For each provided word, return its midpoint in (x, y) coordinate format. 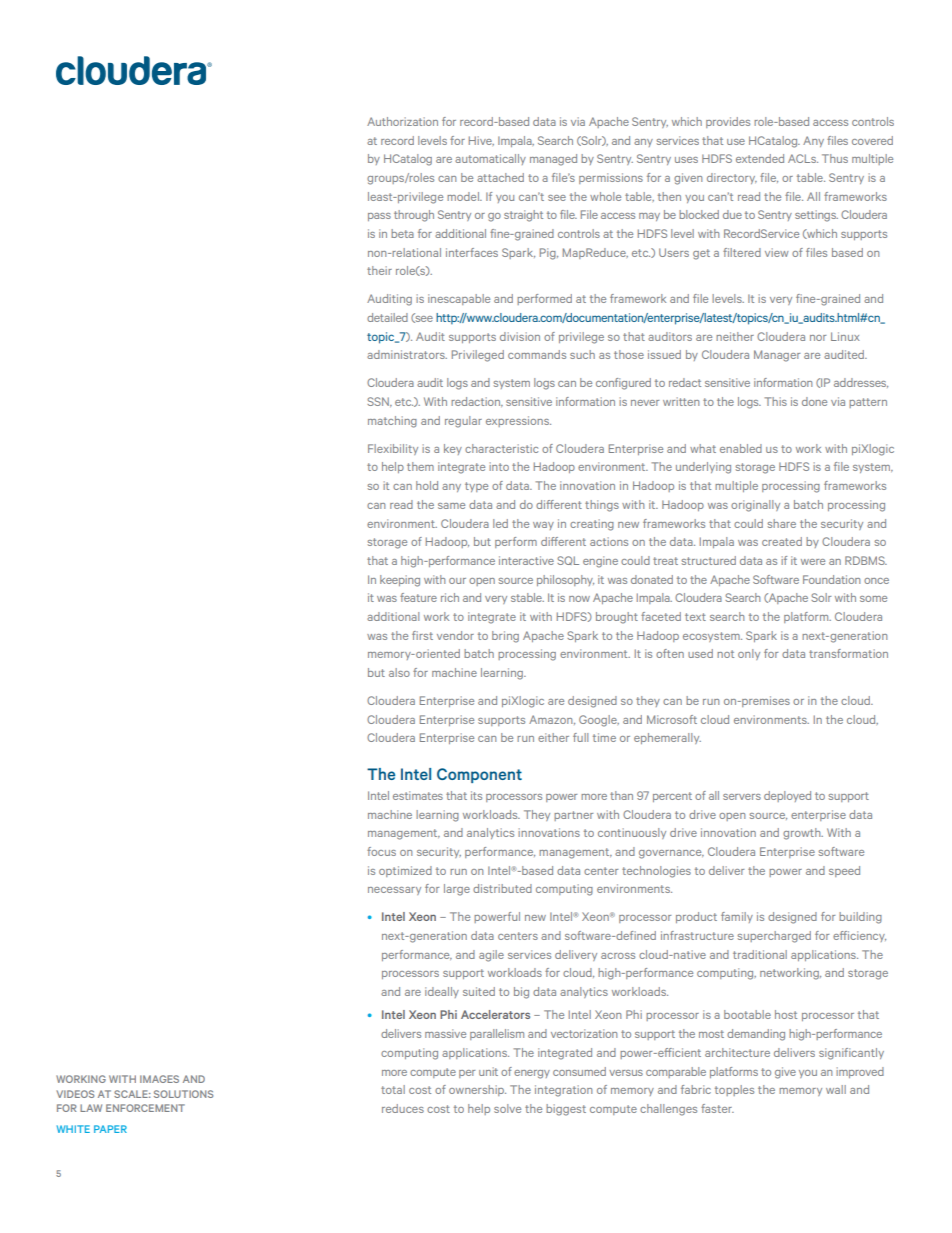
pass (379, 217)
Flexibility (393, 449)
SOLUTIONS (183, 1094)
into (499, 466)
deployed (787, 796)
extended (760, 158)
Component (479, 775)
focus (381, 851)
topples (734, 1090)
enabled (741, 448)
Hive (481, 141)
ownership (477, 1090)
